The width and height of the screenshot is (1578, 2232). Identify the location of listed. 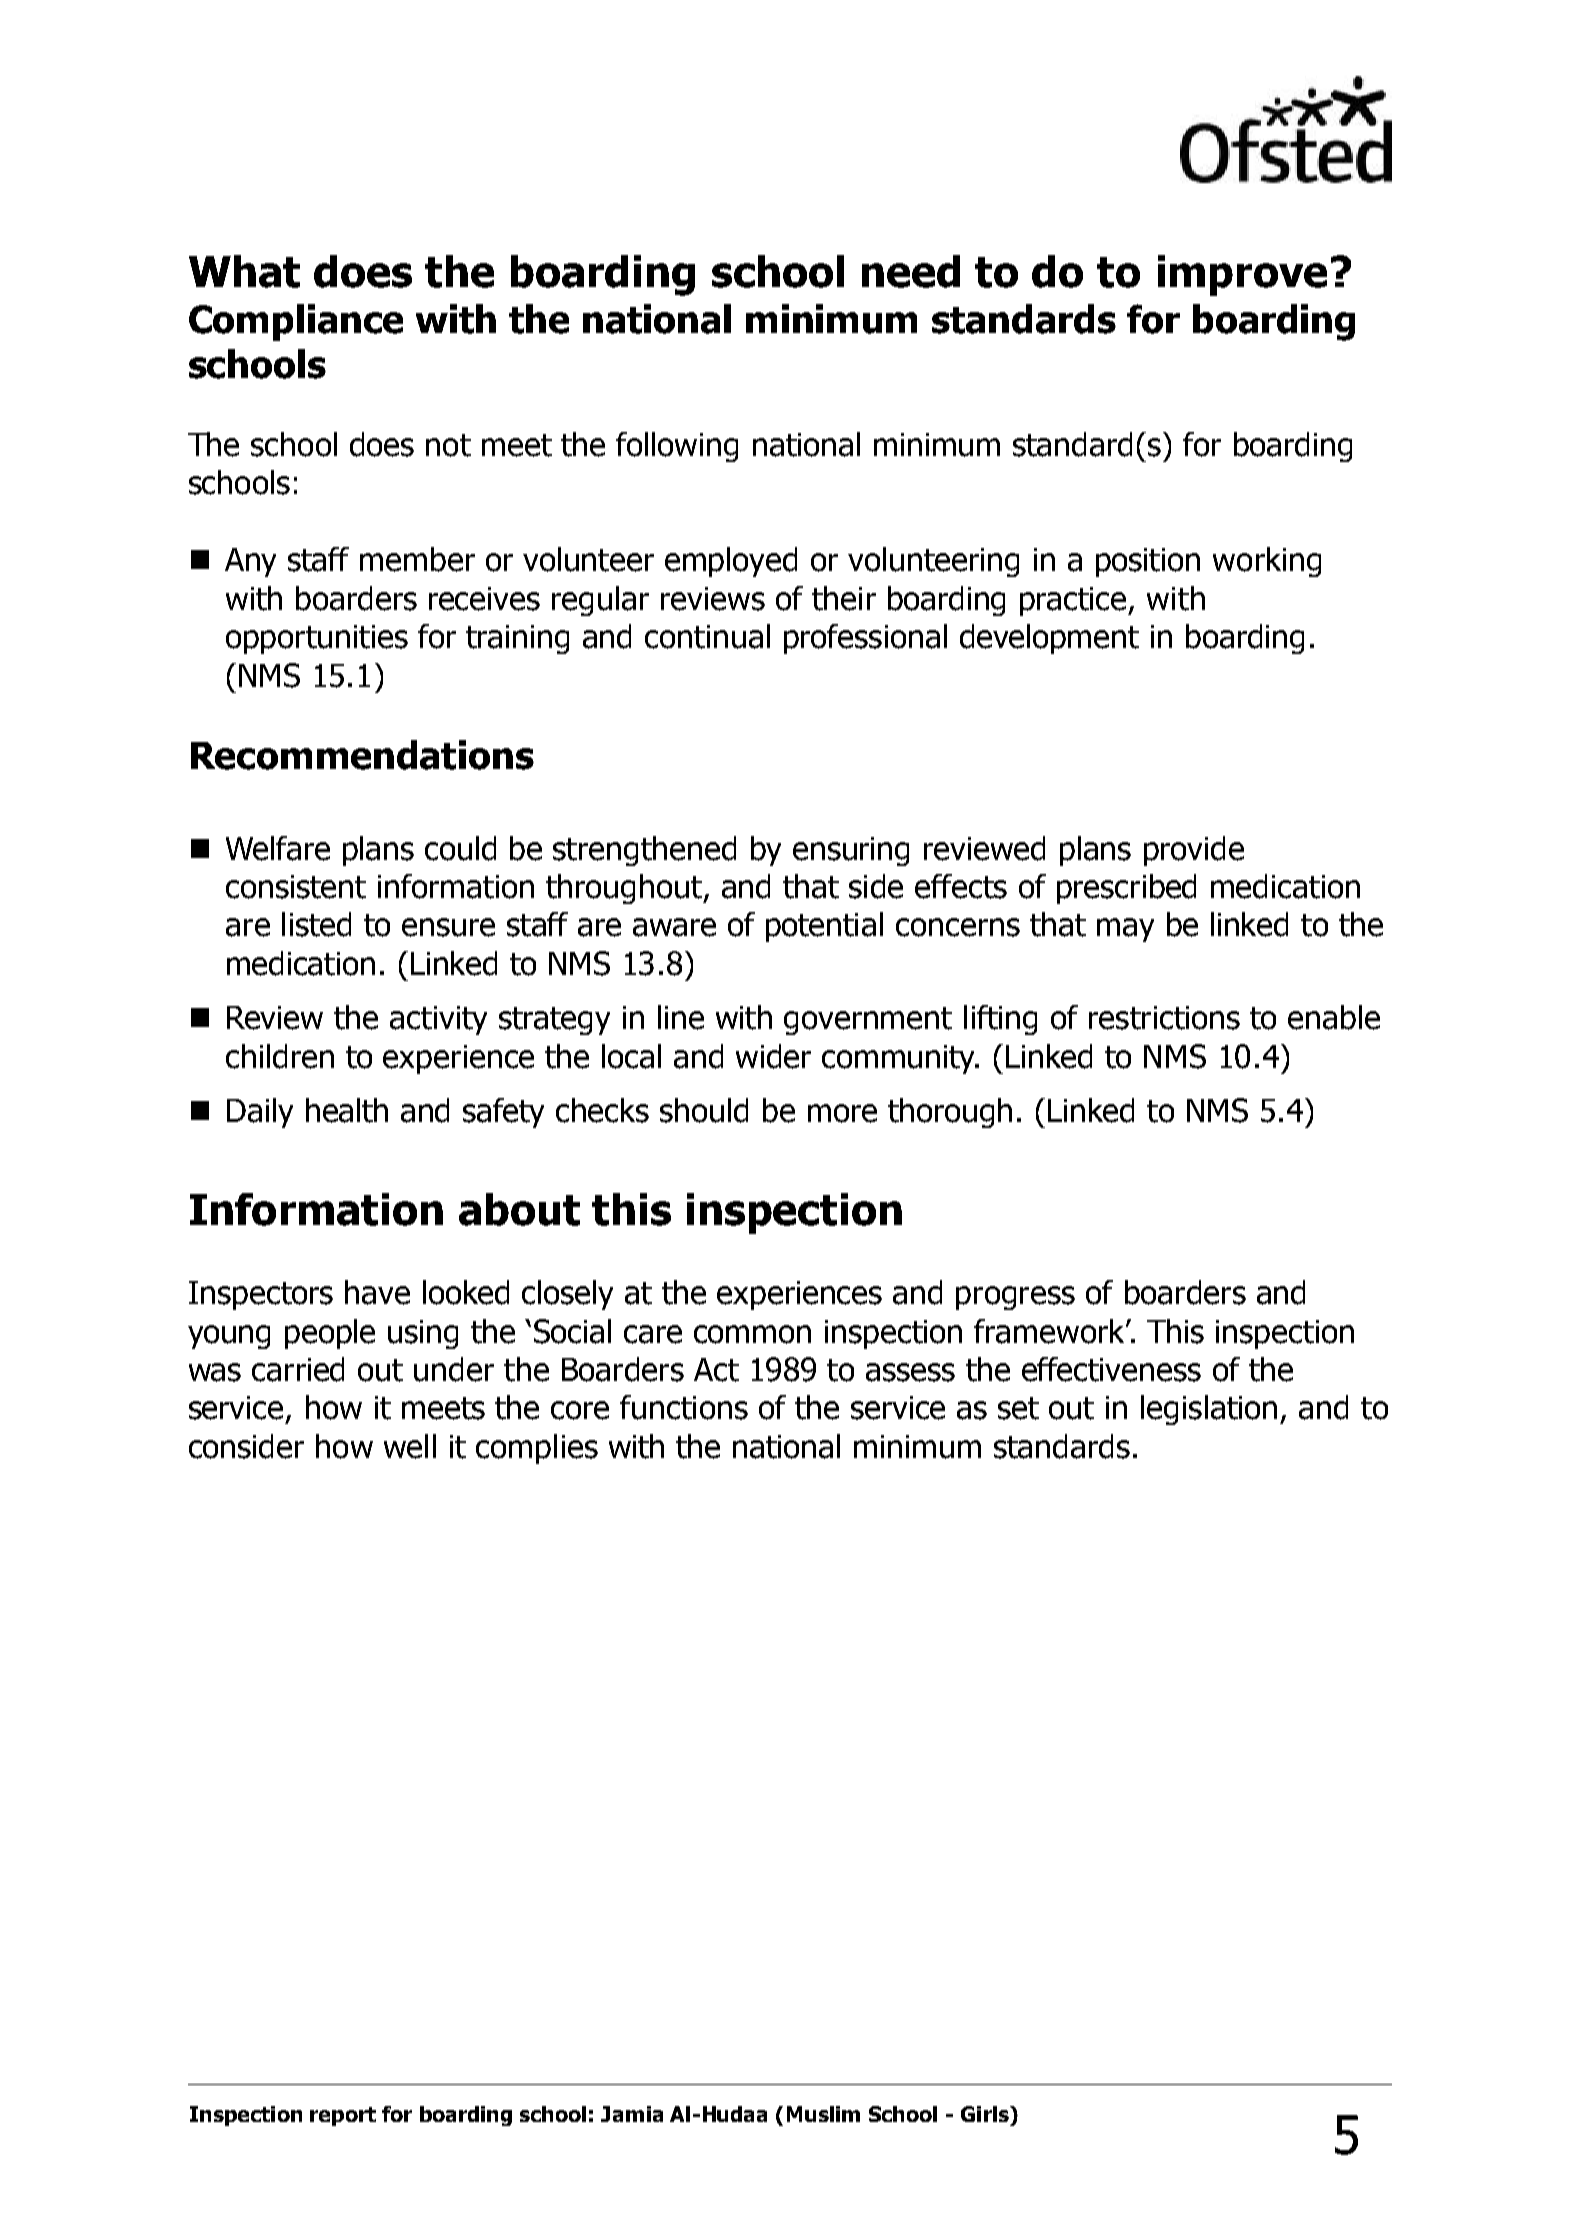
(316, 924).
